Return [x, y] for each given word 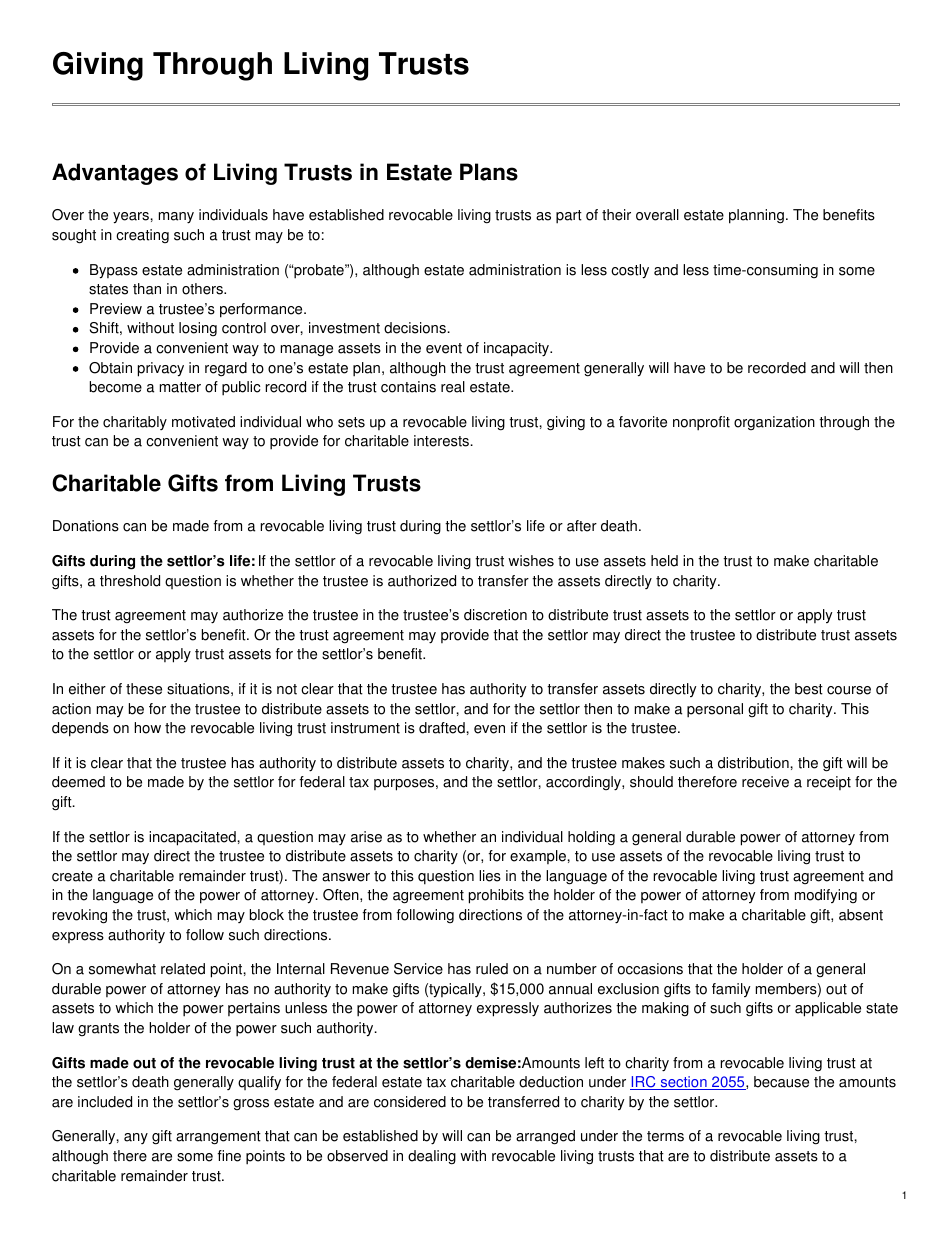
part [569, 217]
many [176, 218]
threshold [130, 581]
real [453, 387]
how [147, 728]
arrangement [218, 1138]
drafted [443, 728]
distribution [754, 763]
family [731, 990]
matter [180, 387]
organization [774, 423]
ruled [492, 969]
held [664, 561]
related [183, 969]
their [616, 215]
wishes [531, 561]
